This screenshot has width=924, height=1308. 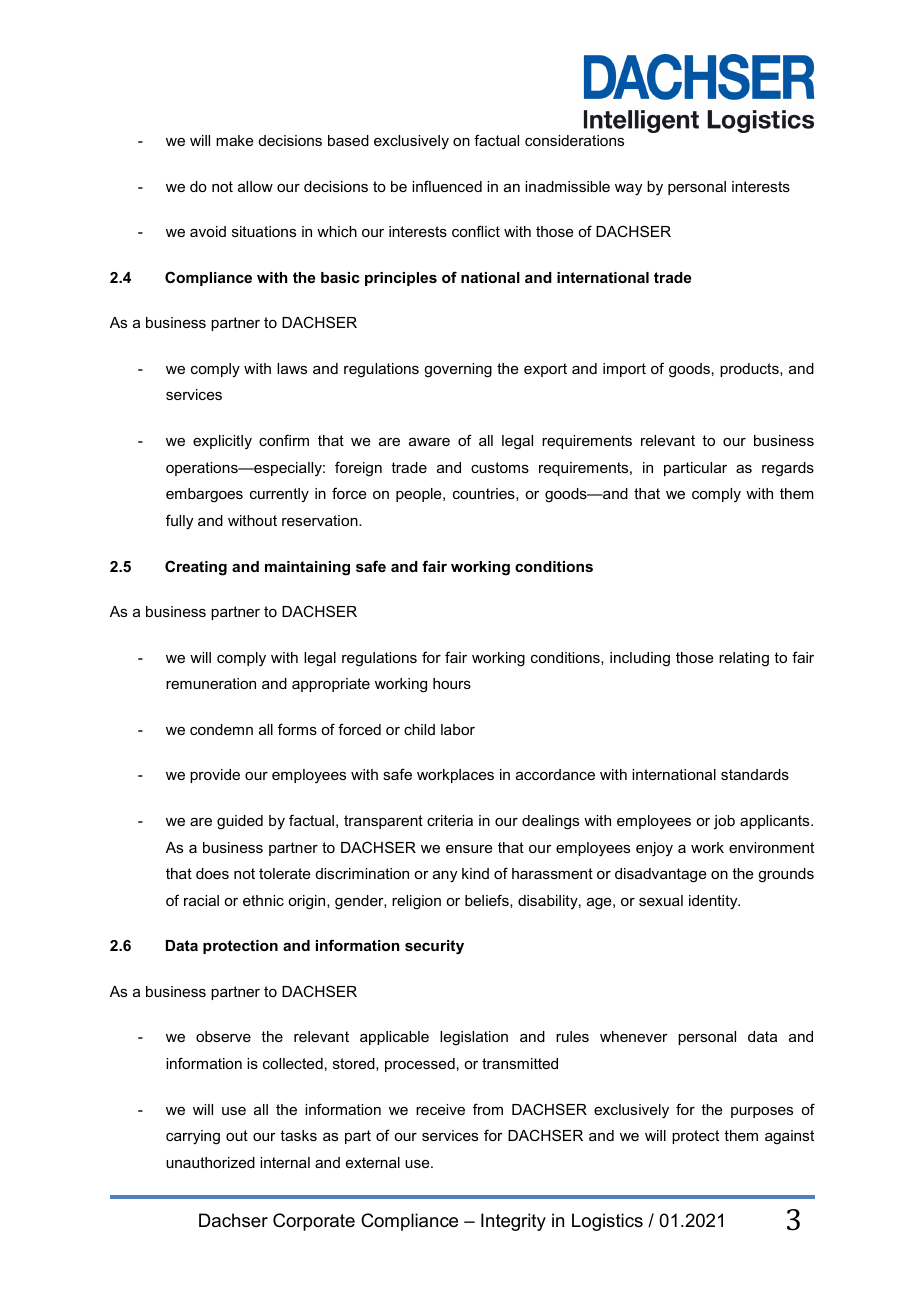 What do you see at coordinates (628, 190) in the screenshot?
I see `way` at bounding box center [628, 190].
